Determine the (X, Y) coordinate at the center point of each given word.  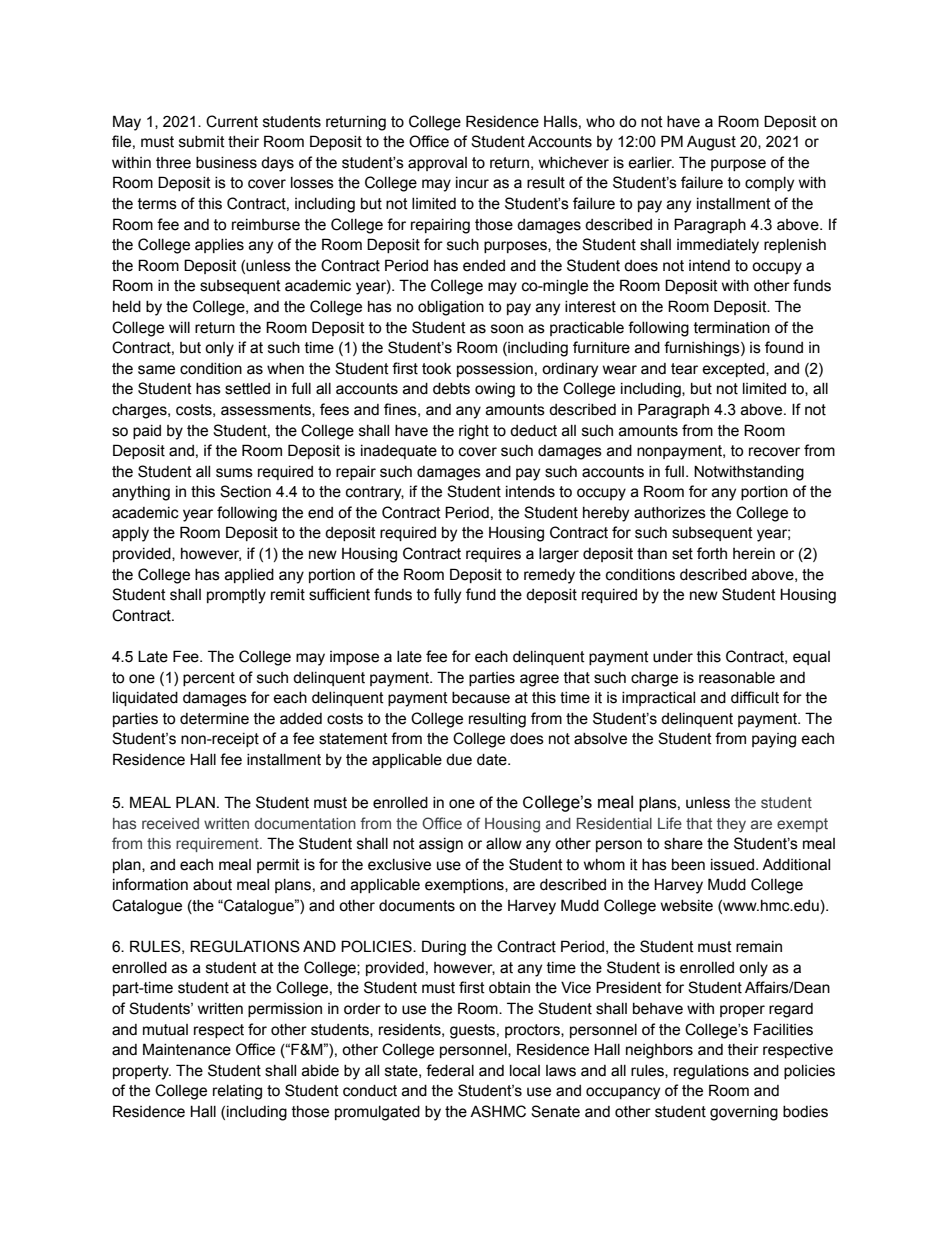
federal (450, 1070)
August (711, 143)
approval (437, 164)
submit (202, 142)
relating (237, 1092)
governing (744, 1113)
